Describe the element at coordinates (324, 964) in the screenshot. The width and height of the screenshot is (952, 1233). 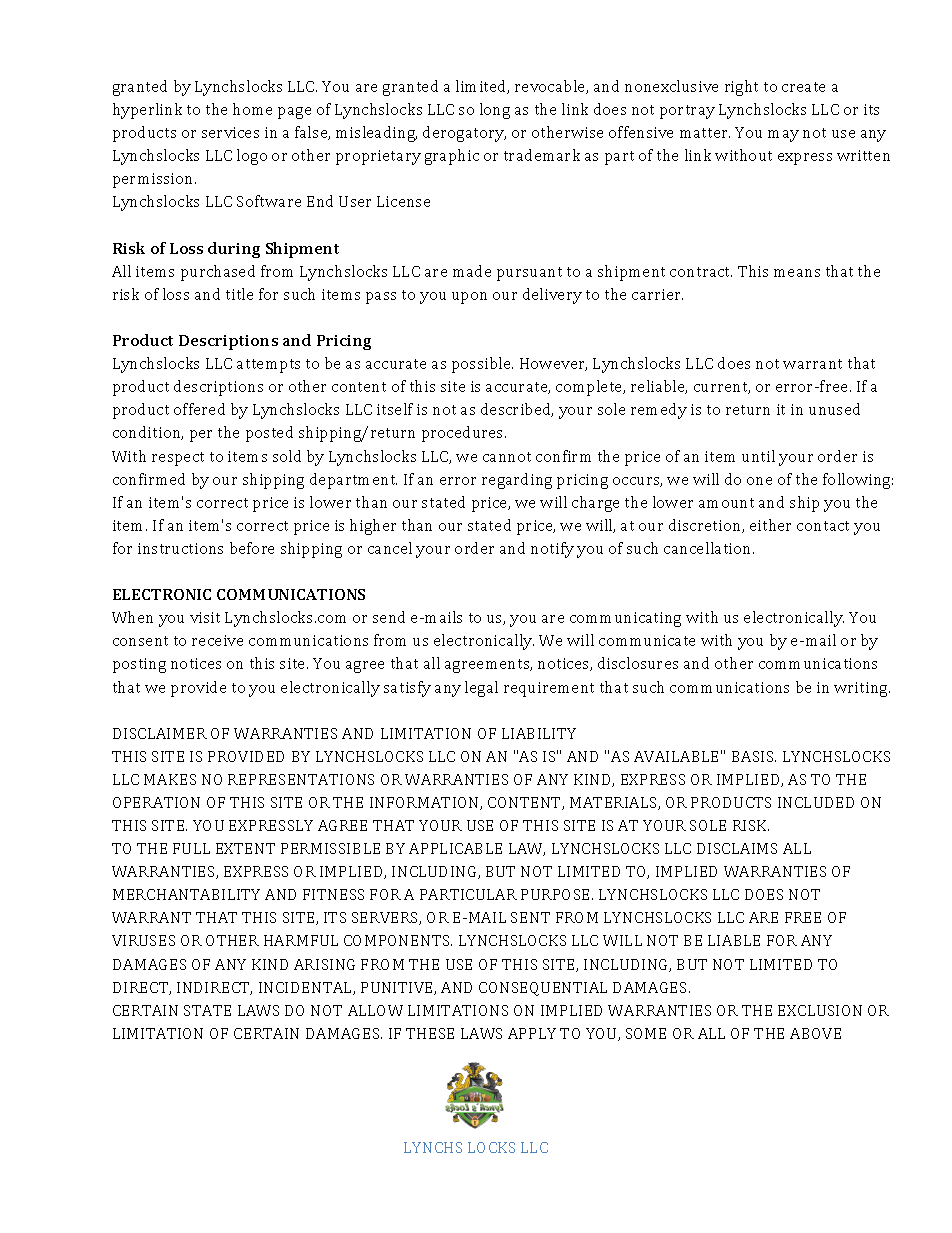
I see `ARISING` at that location.
